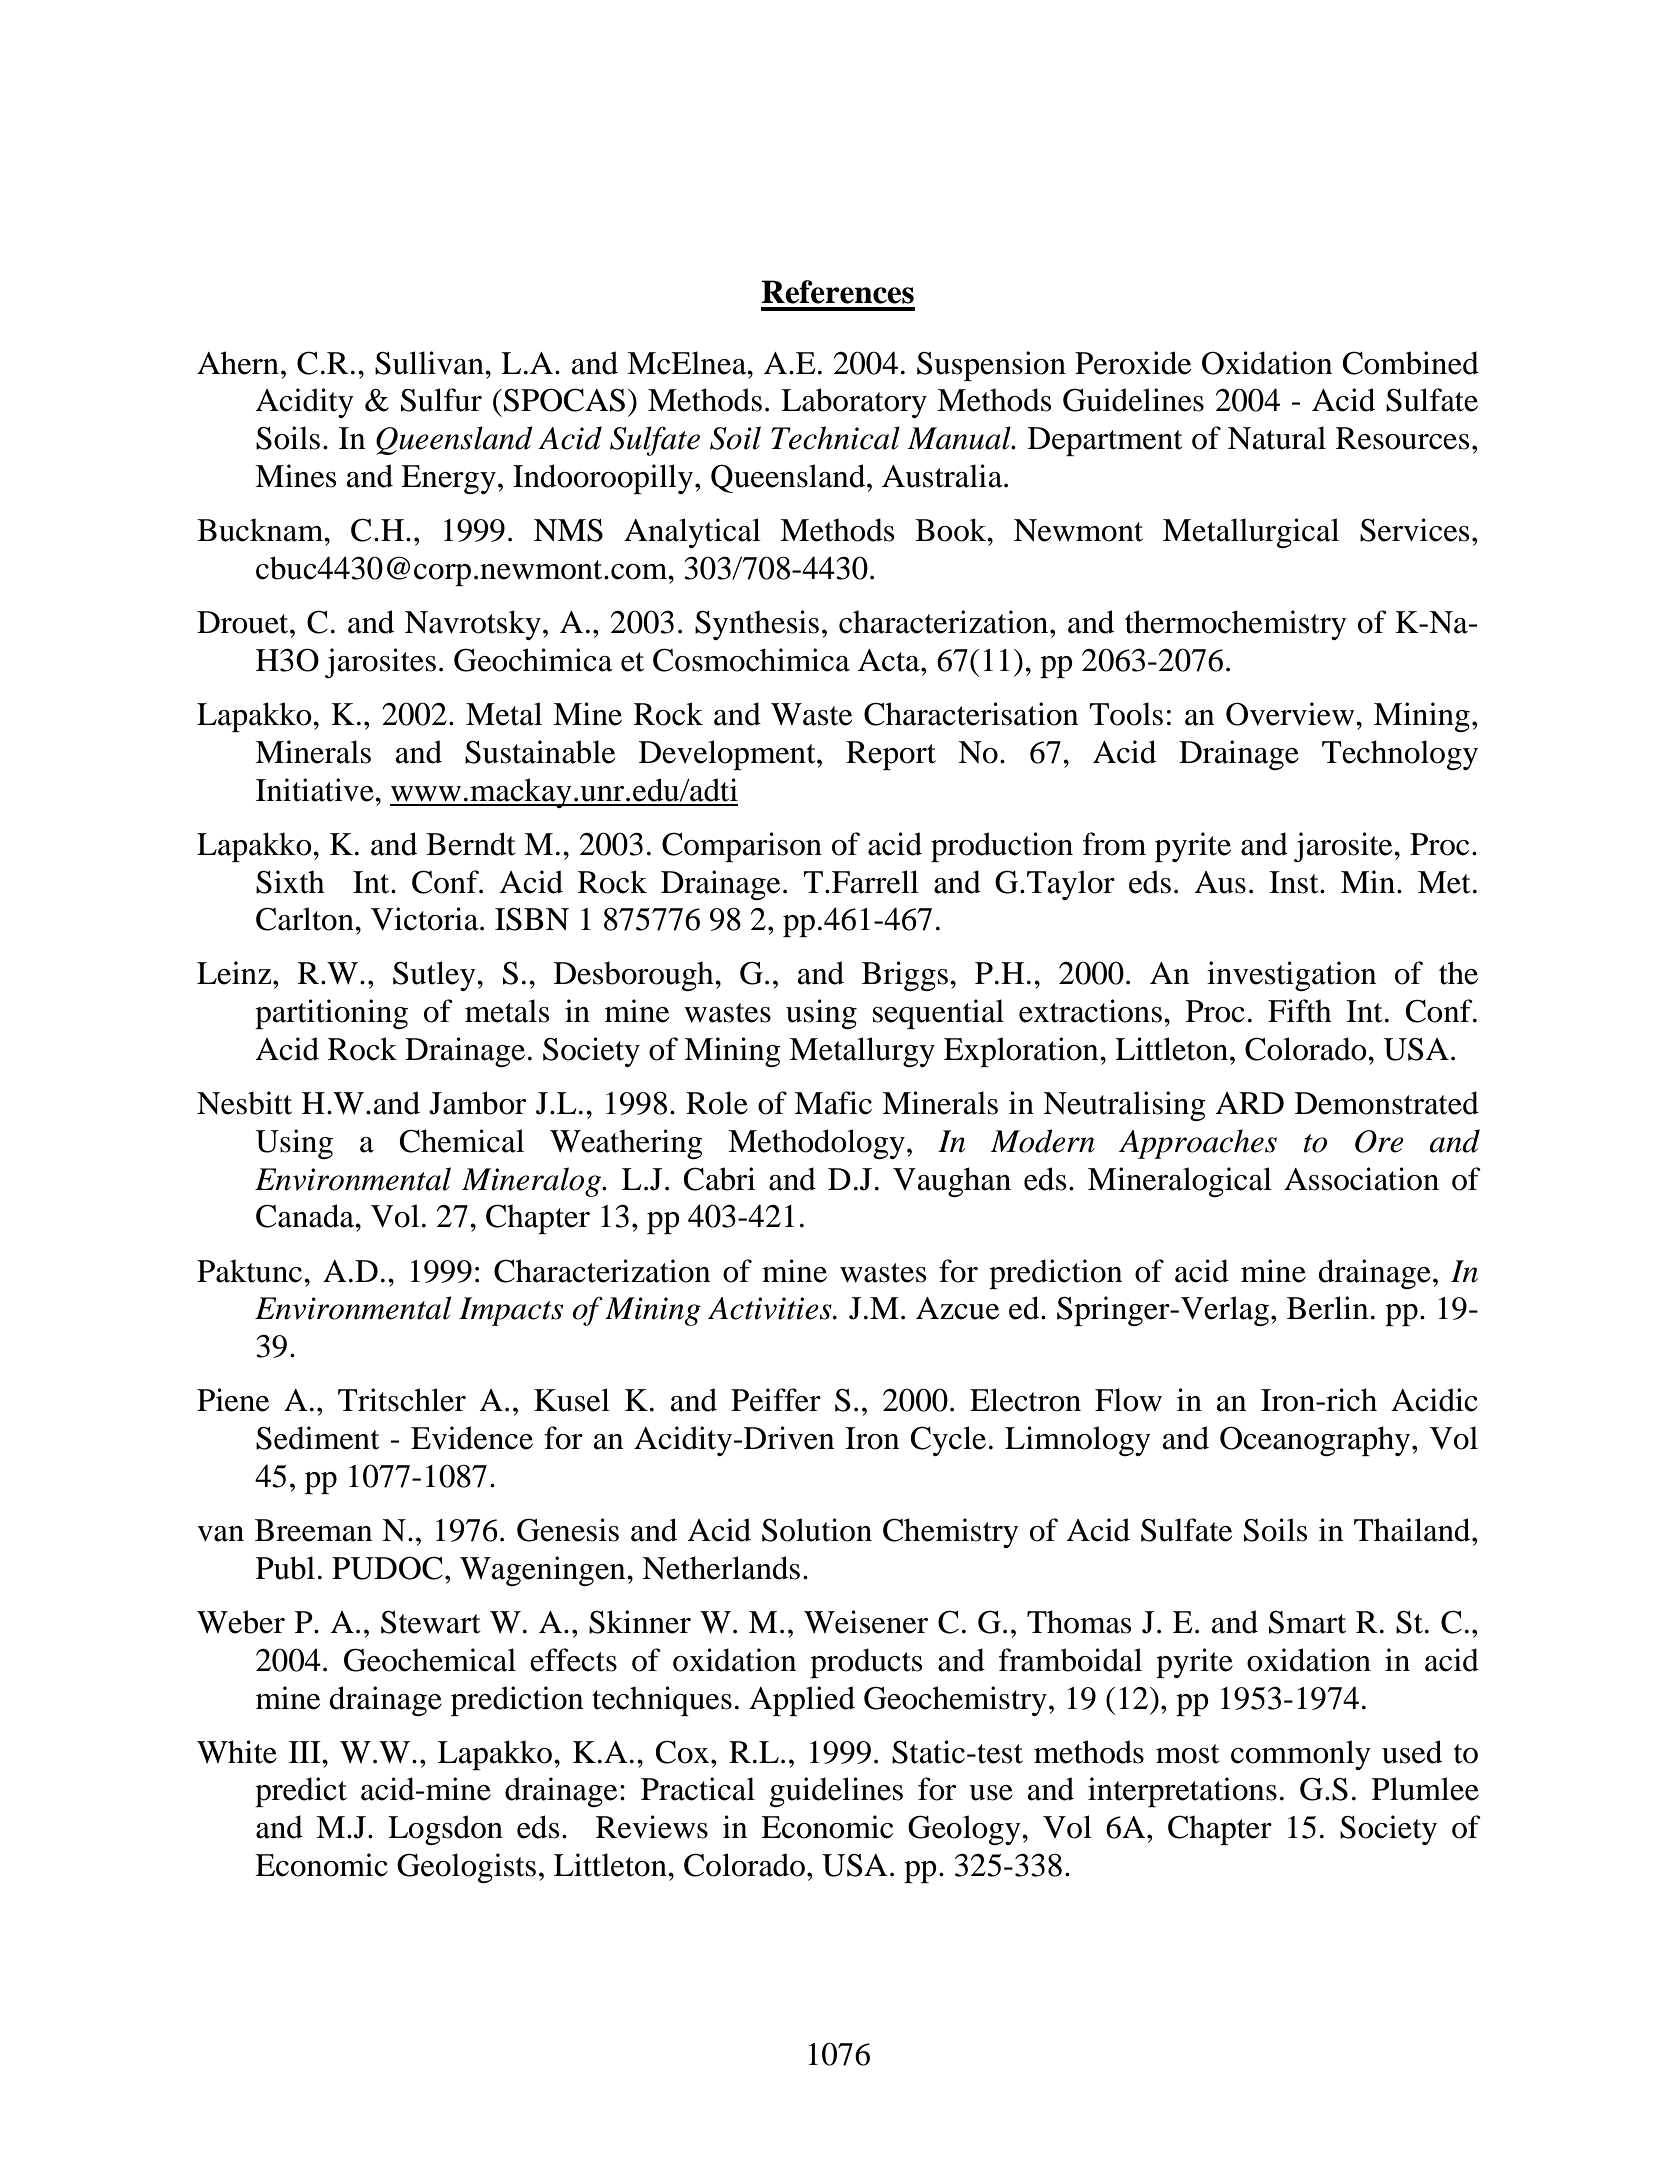 The height and width of the image is (2169, 1676). Describe the element at coordinates (837, 292) in the image. I see `References` at that location.
